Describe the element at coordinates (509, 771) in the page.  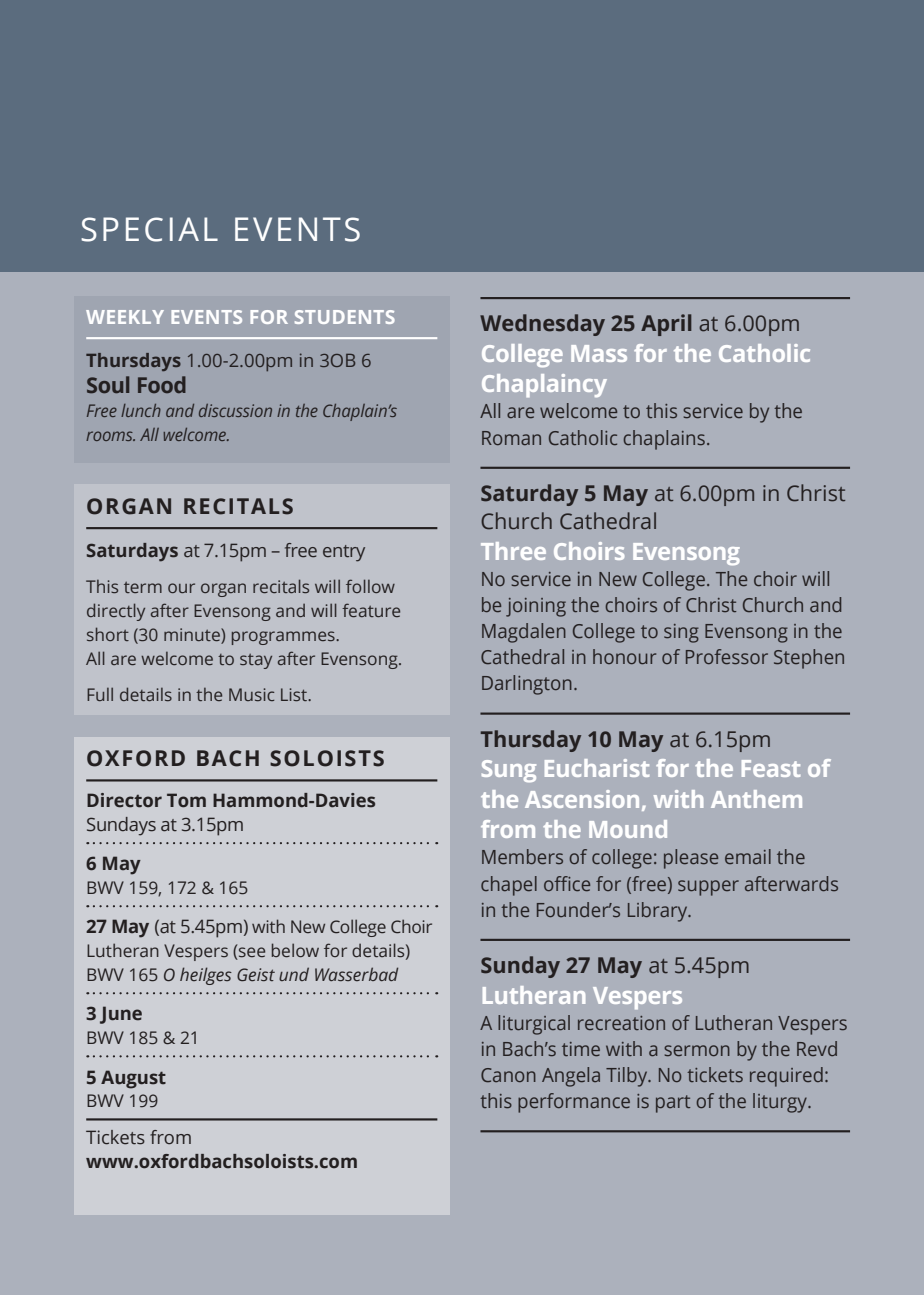
I see `Sung` at that location.
